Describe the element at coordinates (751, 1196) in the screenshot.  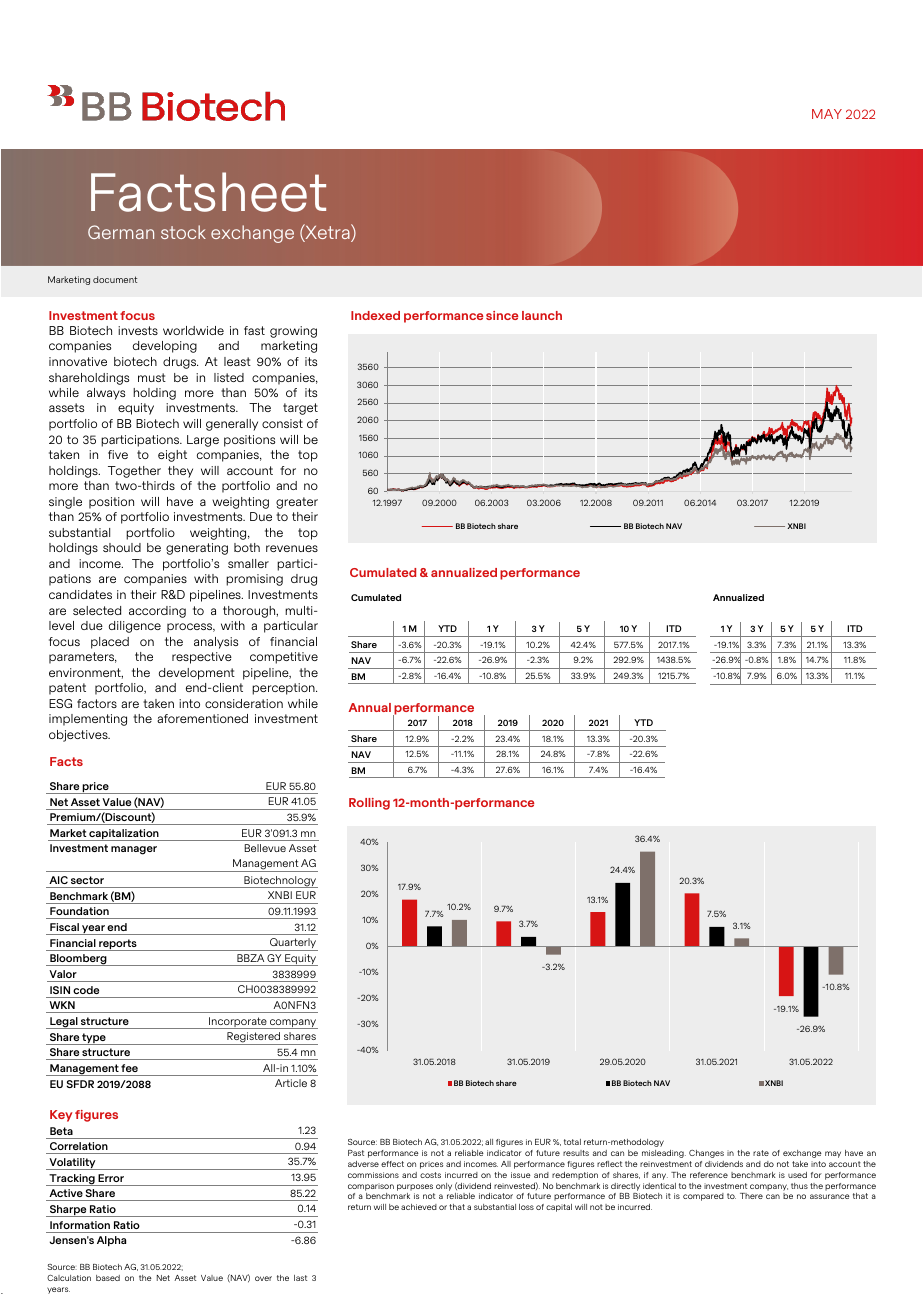
I see `There` at that location.
